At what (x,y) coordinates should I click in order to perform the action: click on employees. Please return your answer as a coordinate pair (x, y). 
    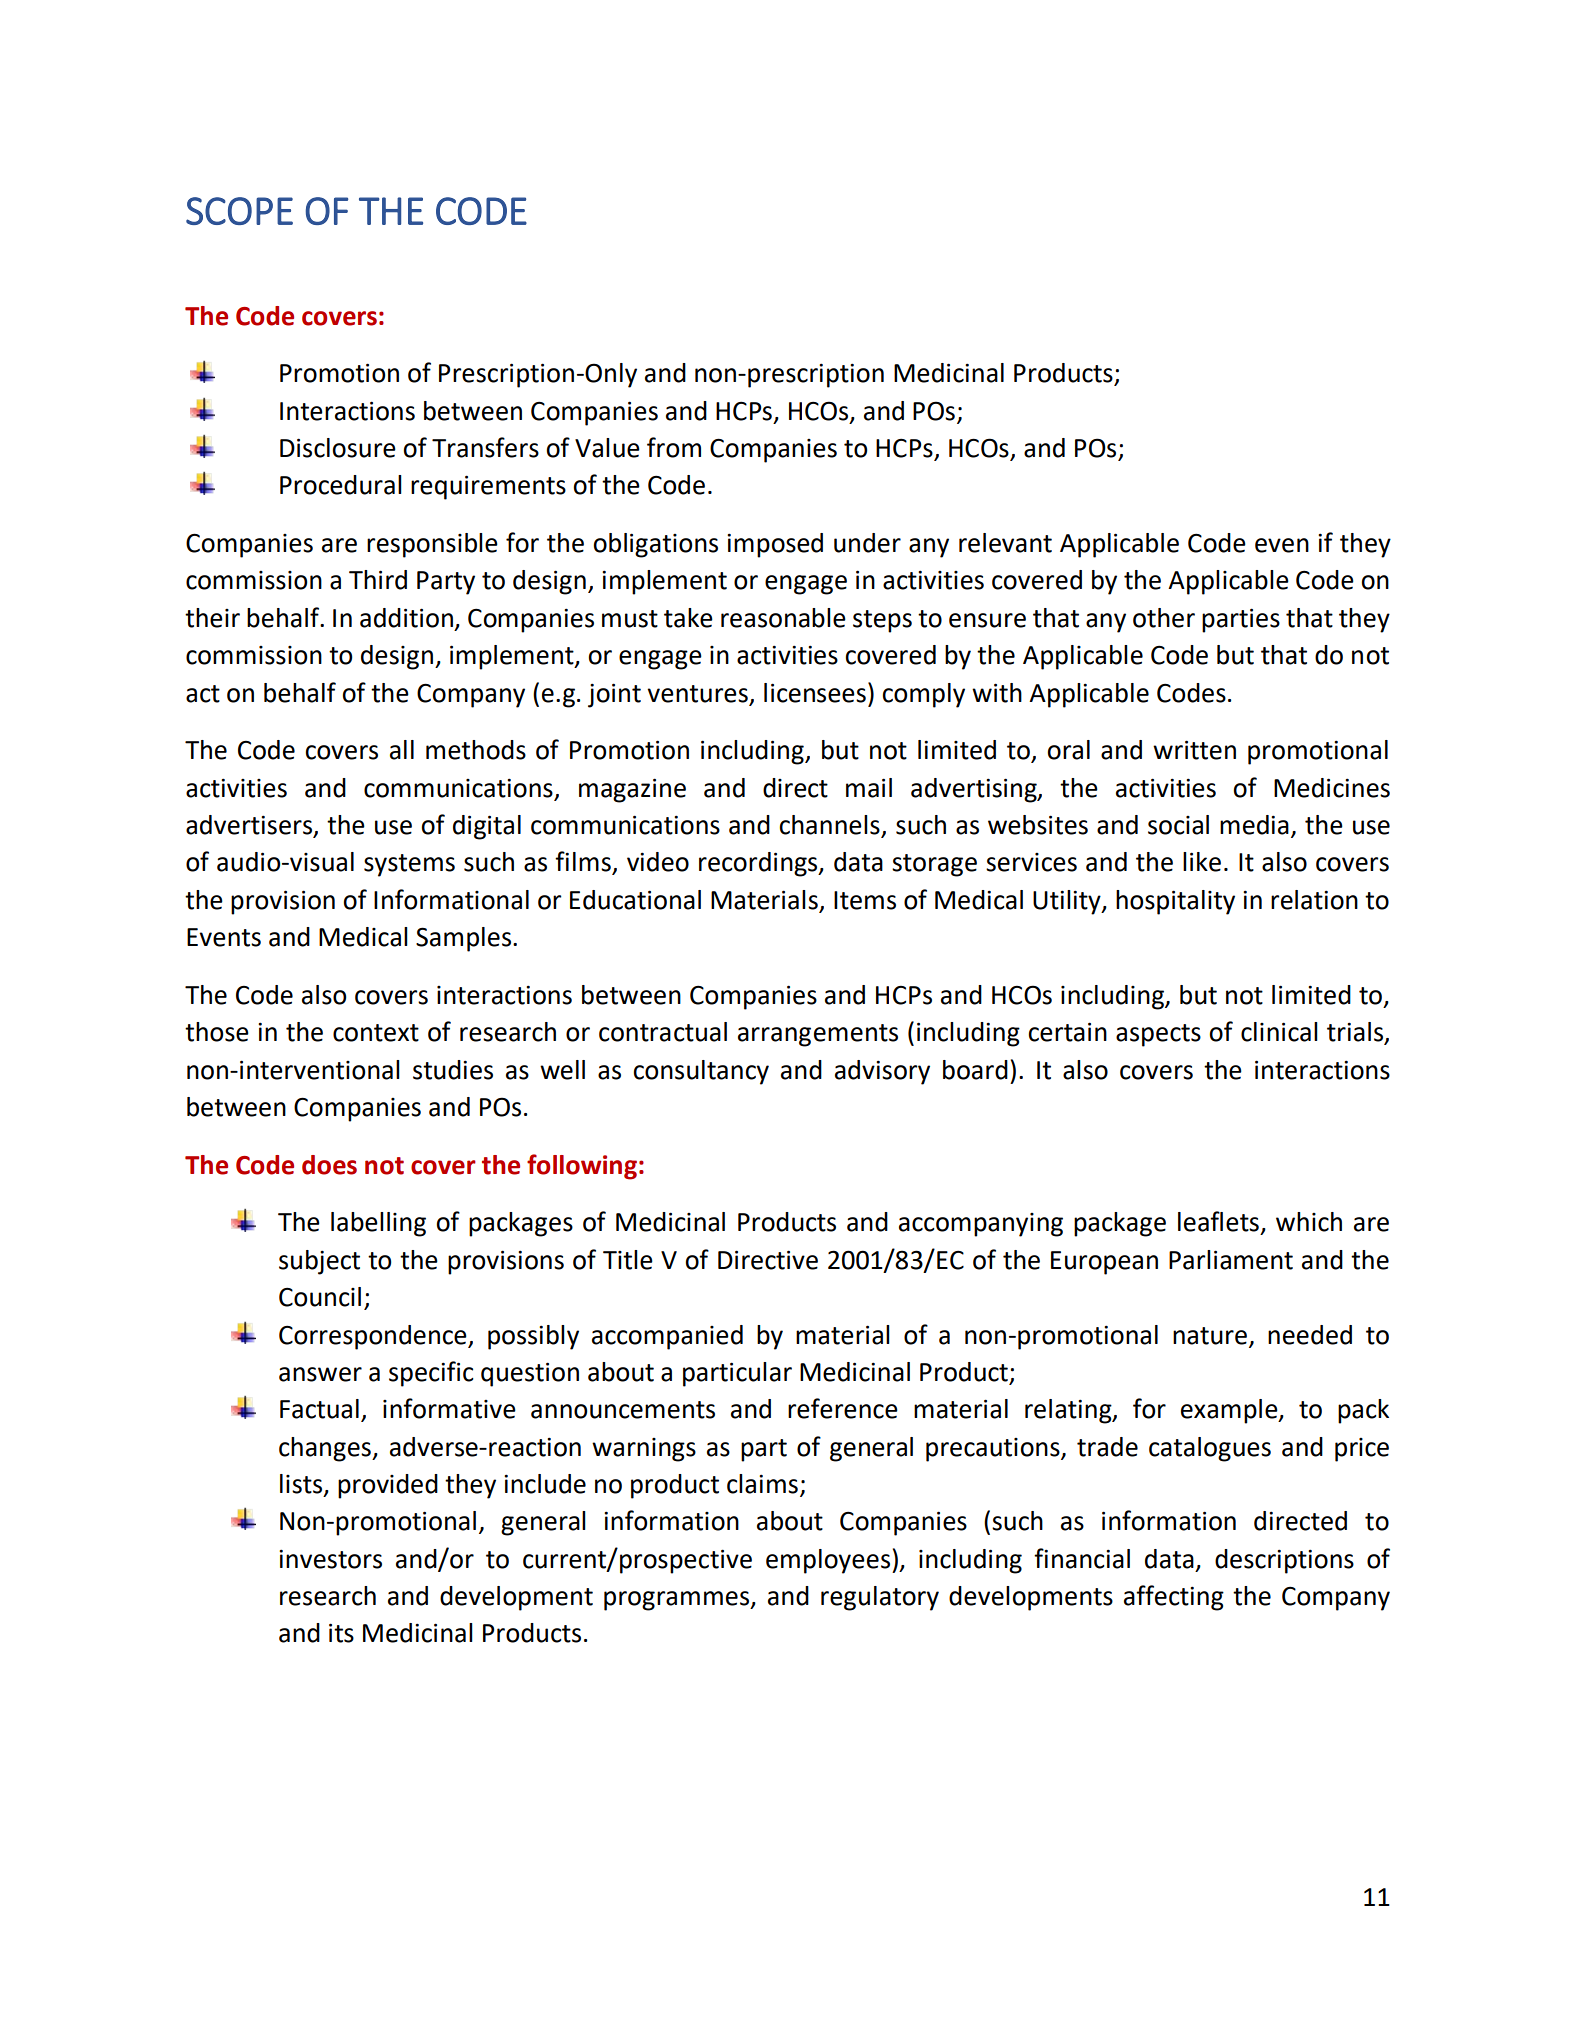
    Looking at the image, I should click on (829, 1561).
